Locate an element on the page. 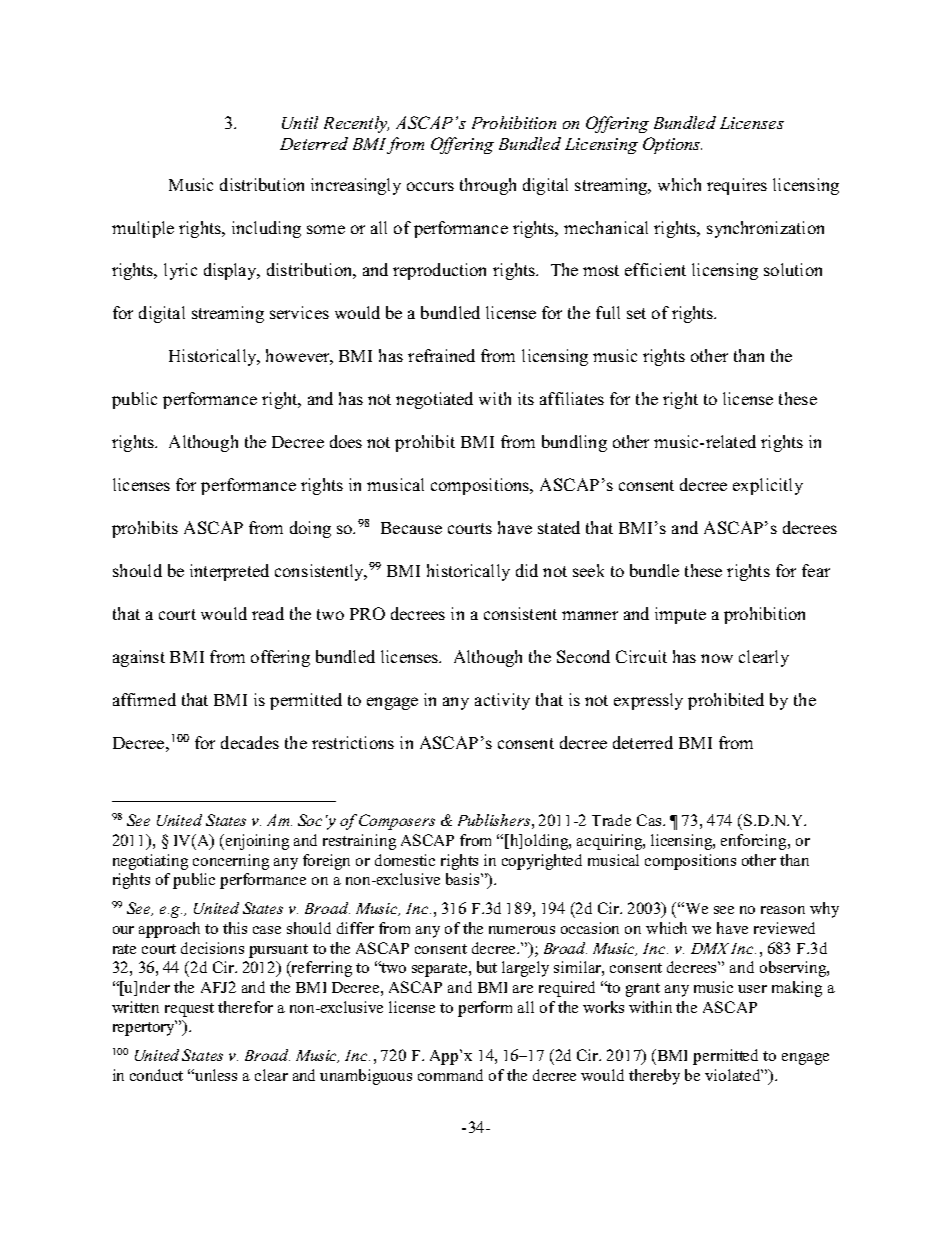 This page has width=952, height=1233. request is located at coordinates (189, 1010).
